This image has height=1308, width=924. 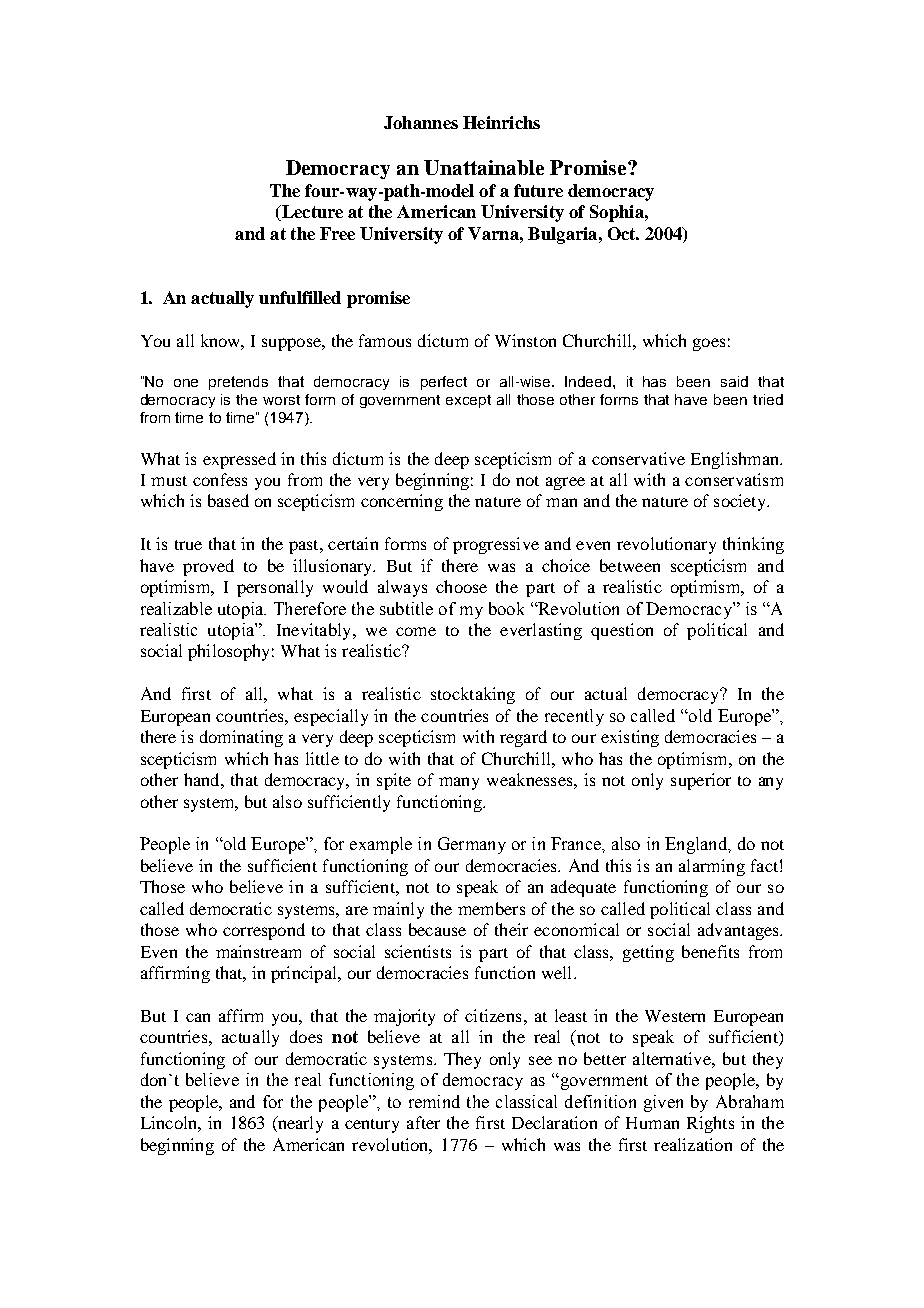 I want to click on regard, so click(x=523, y=738).
